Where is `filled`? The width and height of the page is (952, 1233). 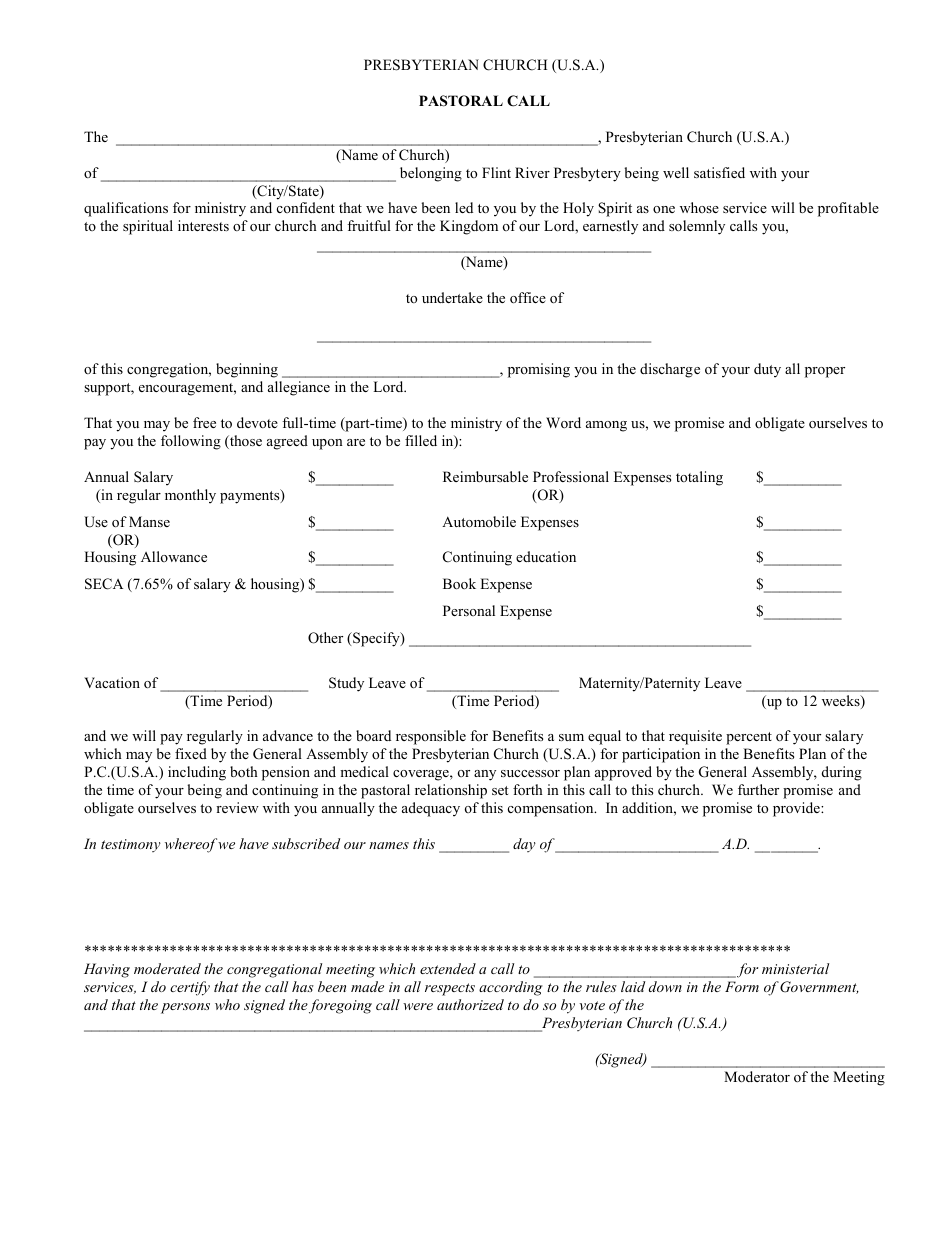 filled is located at coordinates (421, 440).
